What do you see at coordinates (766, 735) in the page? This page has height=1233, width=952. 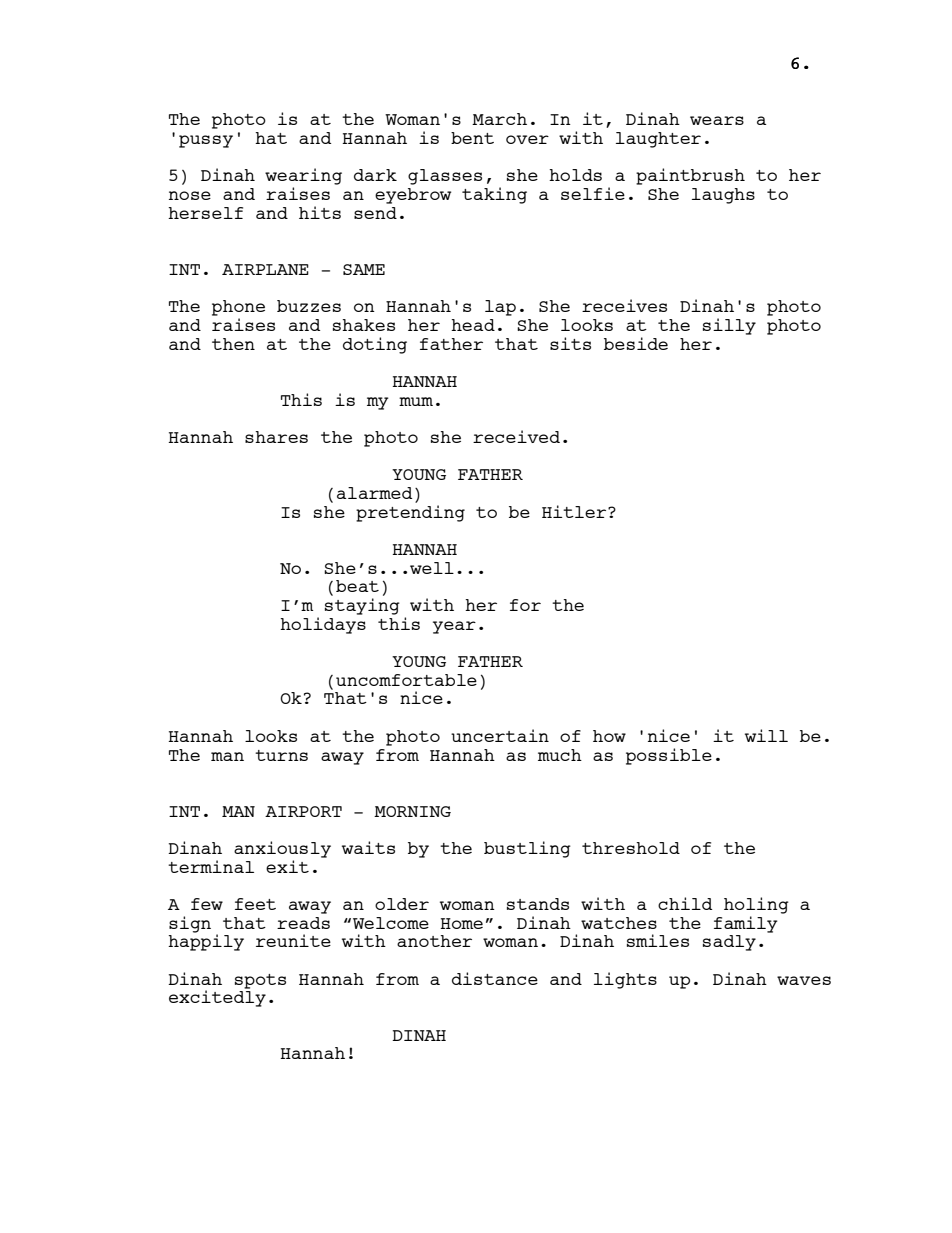 I see `will` at bounding box center [766, 735].
